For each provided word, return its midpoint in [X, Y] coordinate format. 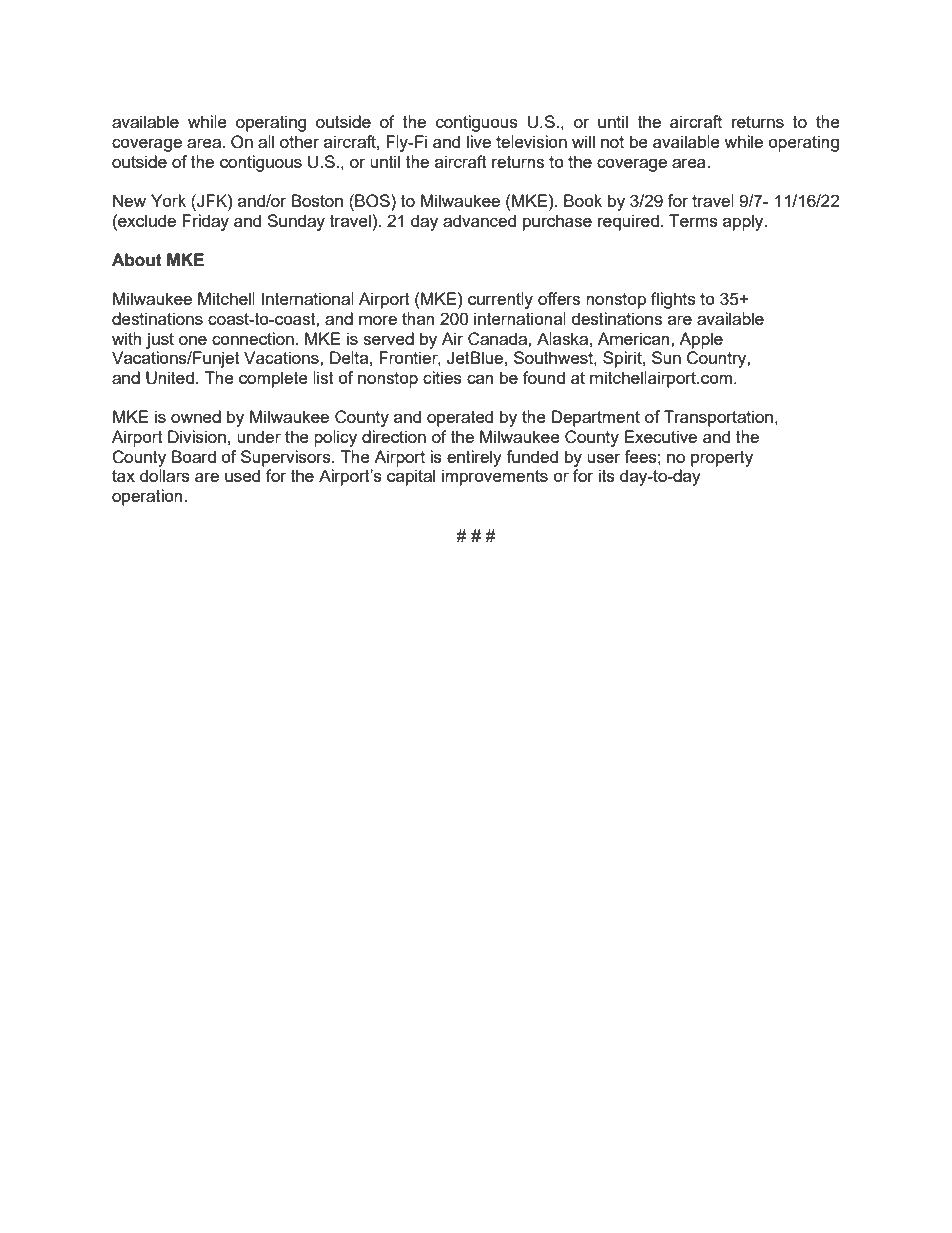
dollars [165, 475]
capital [411, 477]
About [137, 260]
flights [673, 300]
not [612, 142]
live [479, 141]
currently [500, 300]
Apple [701, 340]
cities [442, 377]
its [607, 475]
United [170, 378]
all [266, 141]
